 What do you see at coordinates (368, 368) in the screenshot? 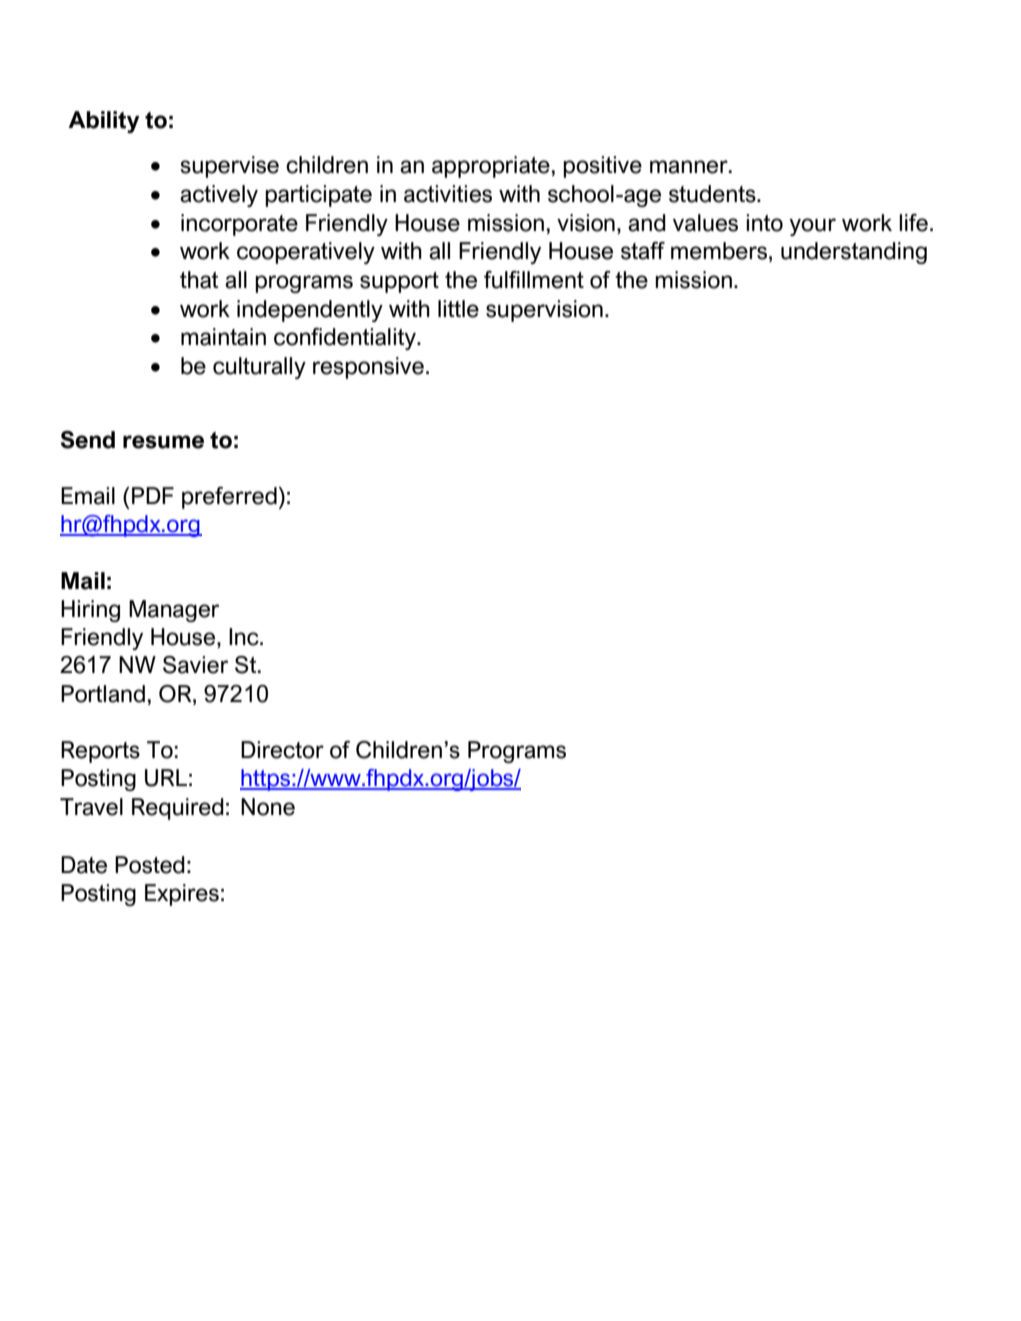
I see `responsive` at bounding box center [368, 368].
